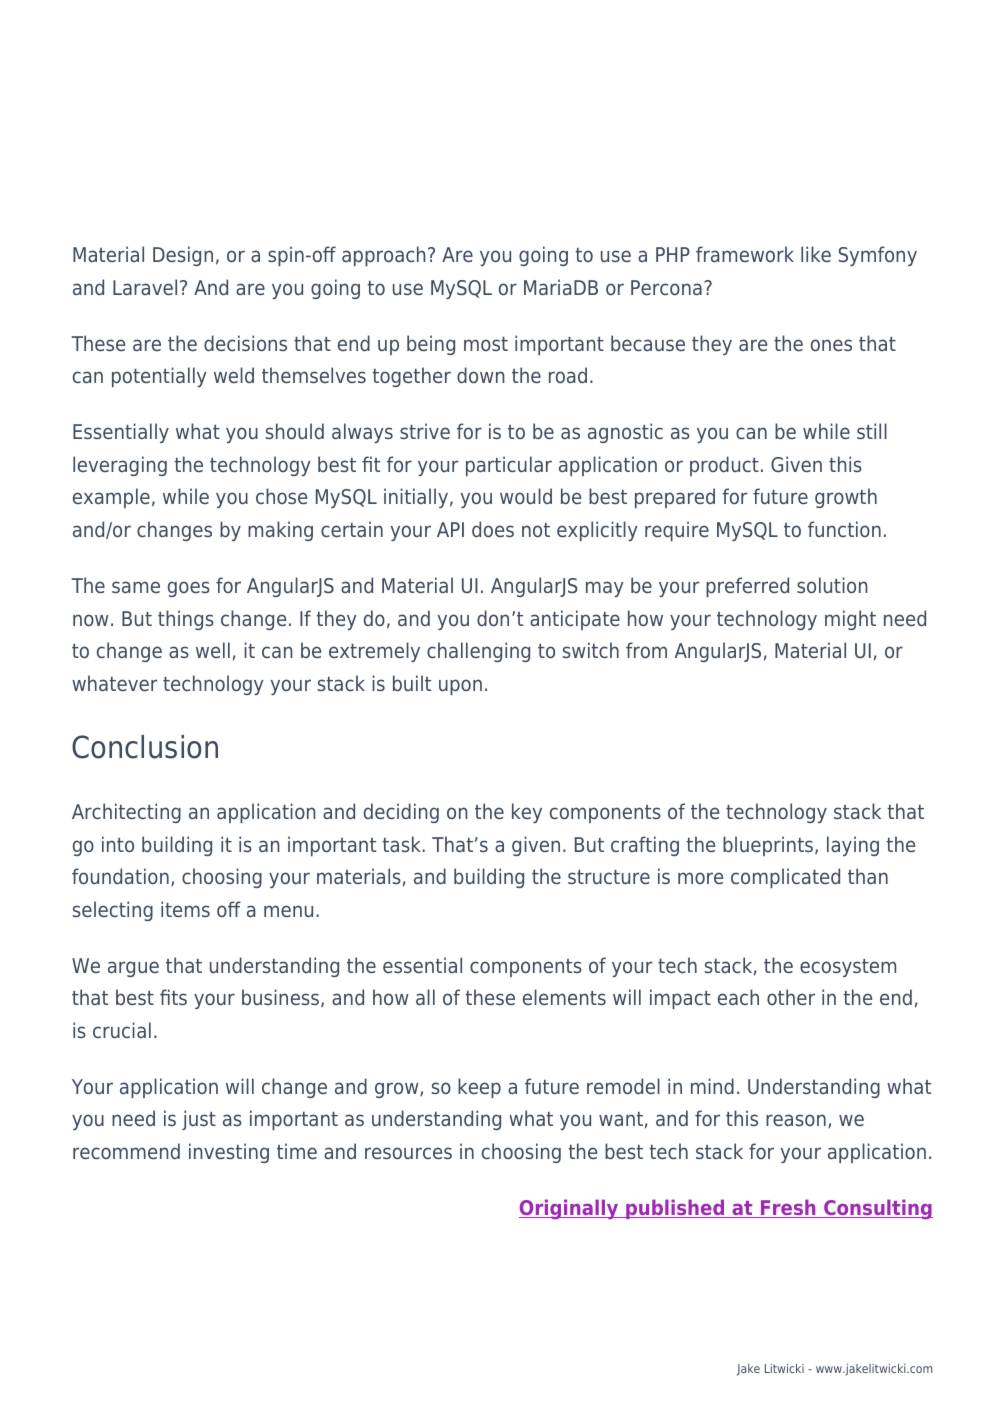 This image has width=1005, height=1422. What do you see at coordinates (816, 254) in the image?
I see `like` at bounding box center [816, 254].
